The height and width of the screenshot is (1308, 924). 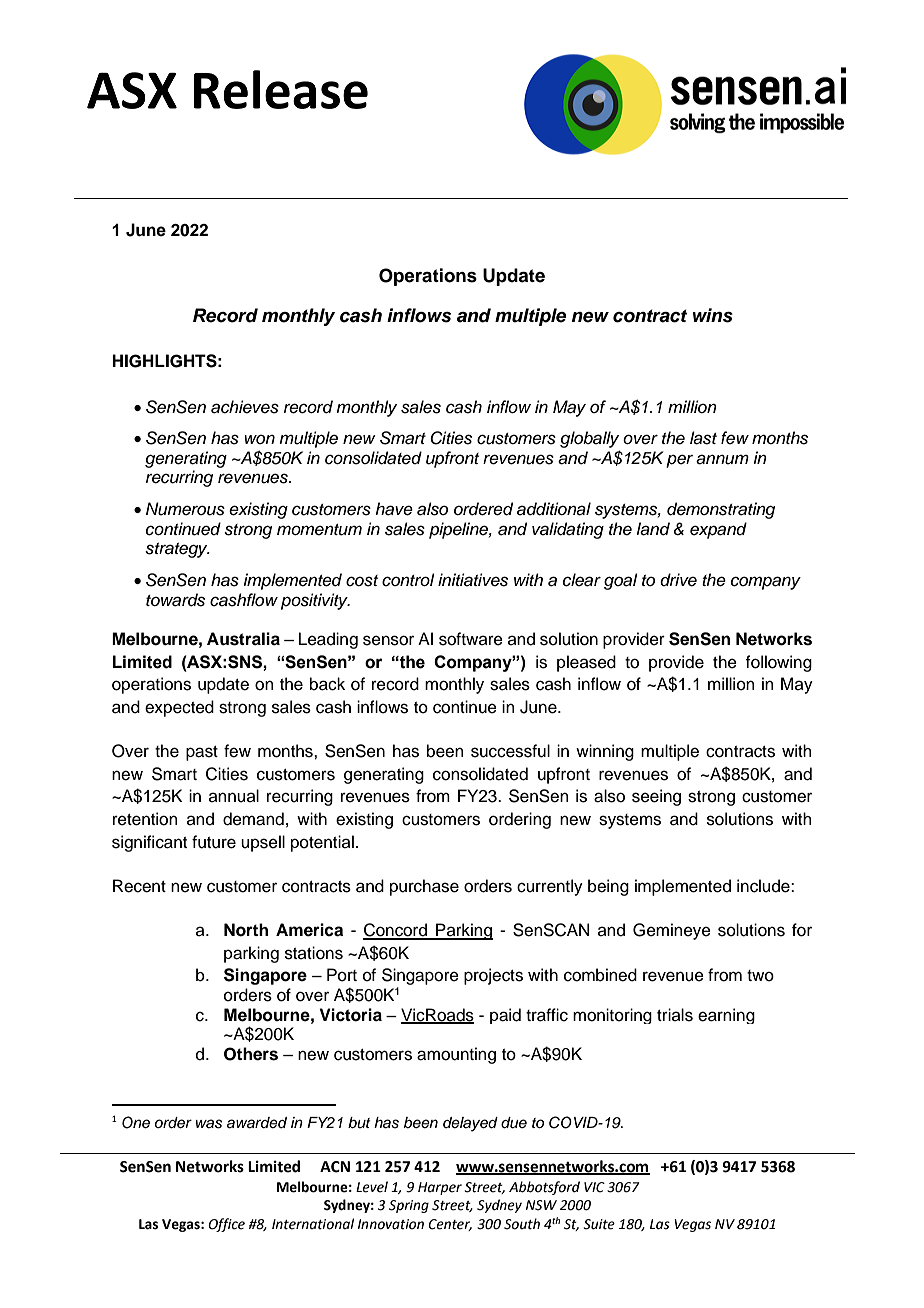 I want to click on Australia, so click(x=243, y=639).
